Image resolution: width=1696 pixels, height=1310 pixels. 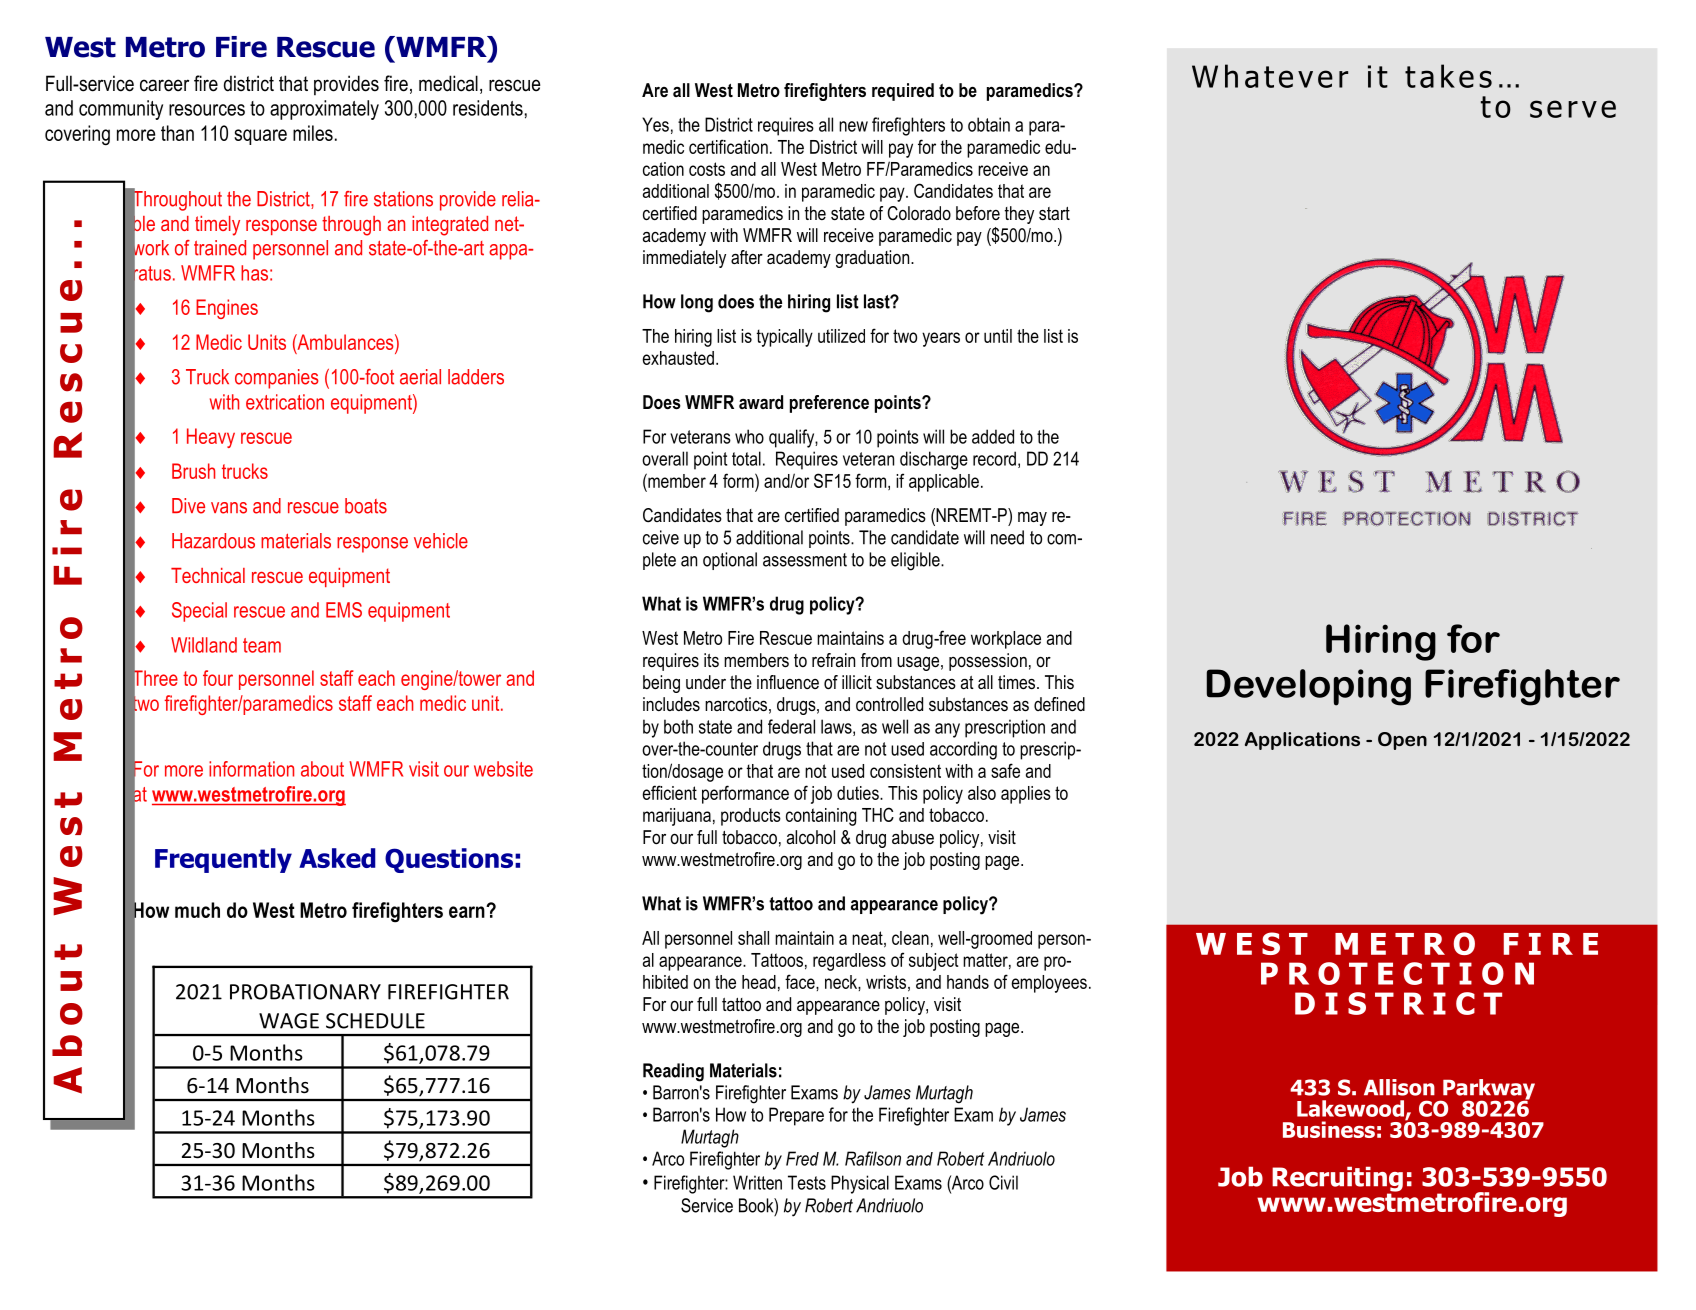 I want to click on Open, so click(x=1402, y=741).
